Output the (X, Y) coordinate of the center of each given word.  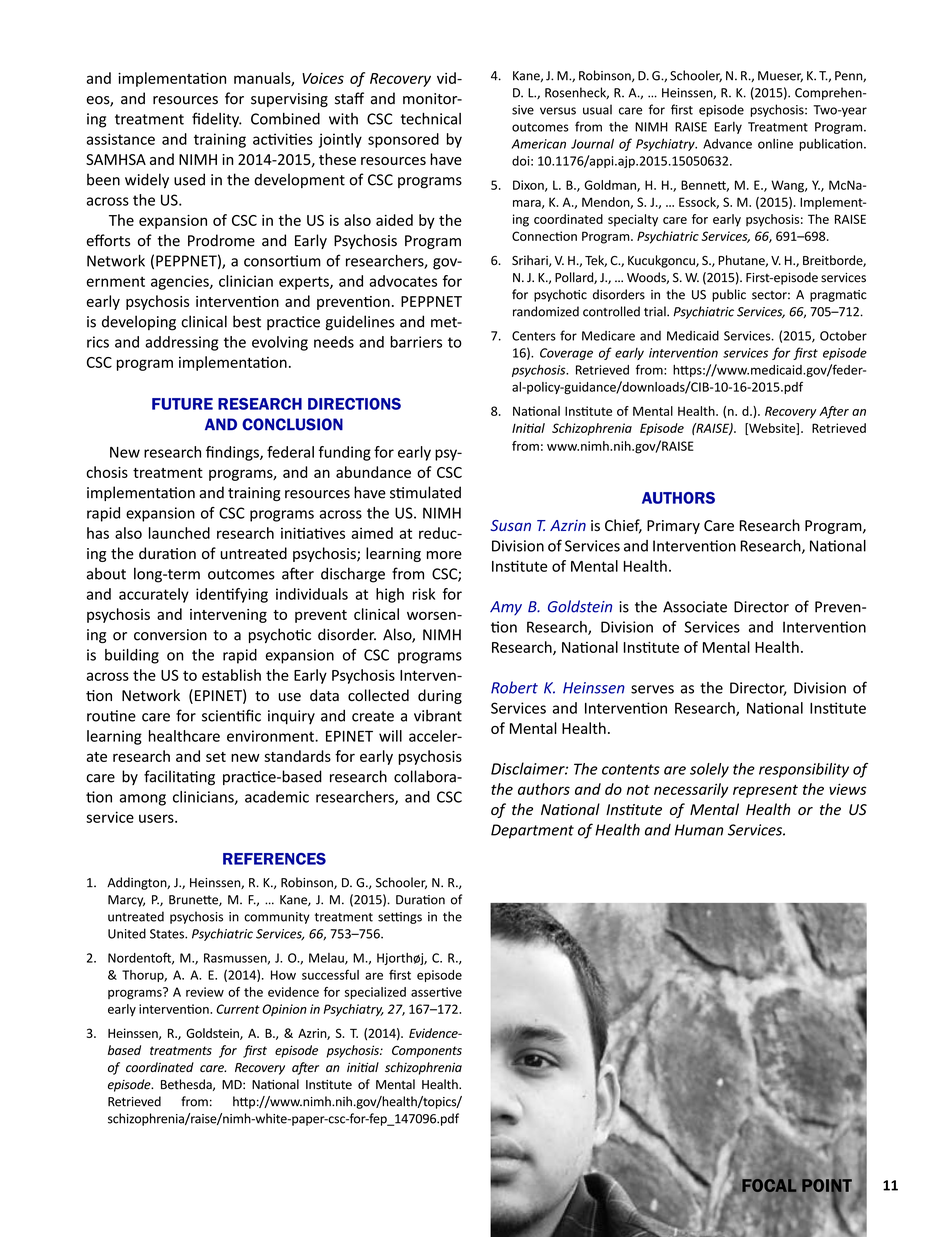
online (775, 144)
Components (427, 1051)
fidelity (217, 120)
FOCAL (769, 1185)
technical (431, 119)
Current (238, 1009)
